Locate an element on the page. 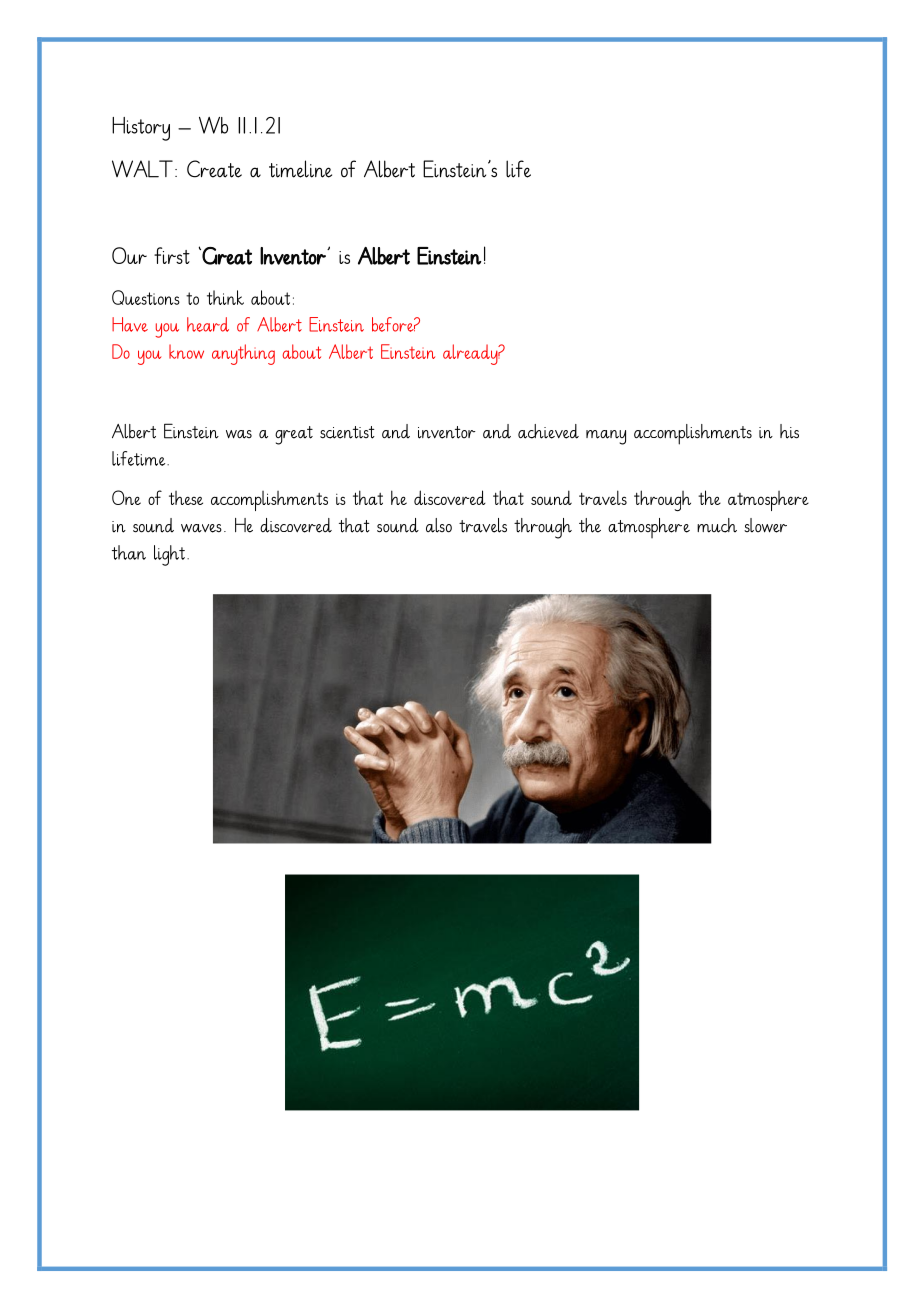  also is located at coordinates (439, 525).
